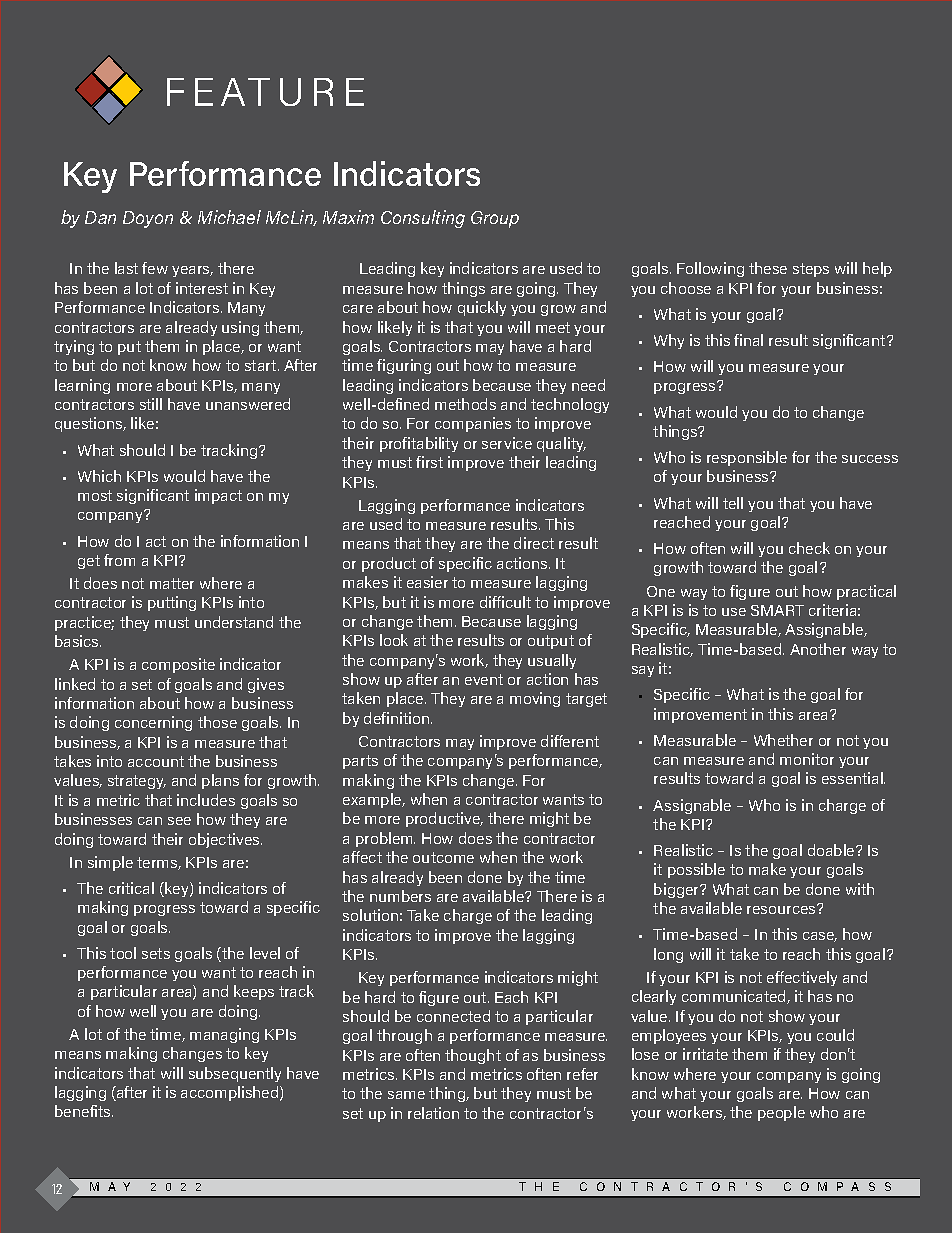  What do you see at coordinates (768, 268) in the document?
I see `these` at bounding box center [768, 268].
